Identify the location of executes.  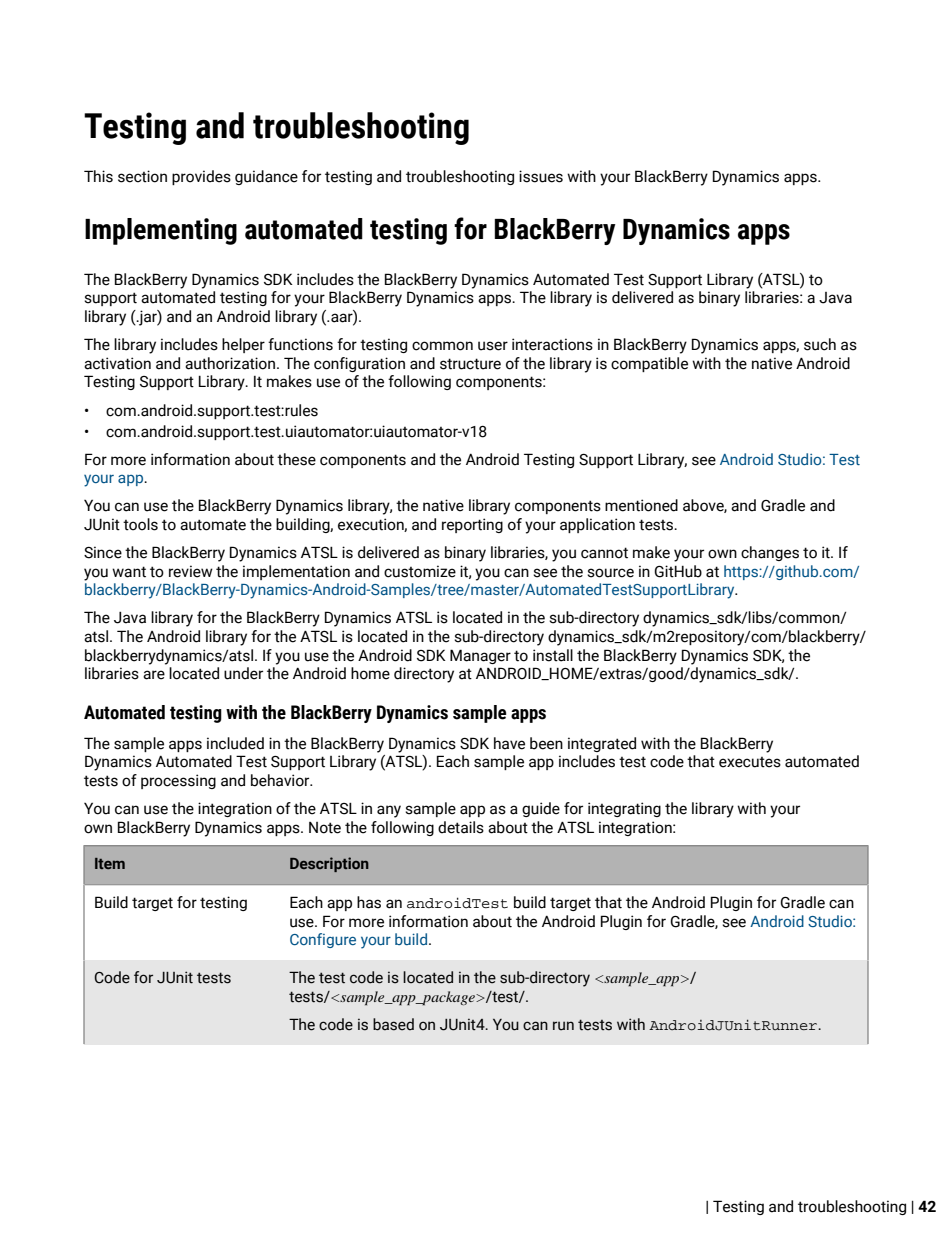
(750, 762).
